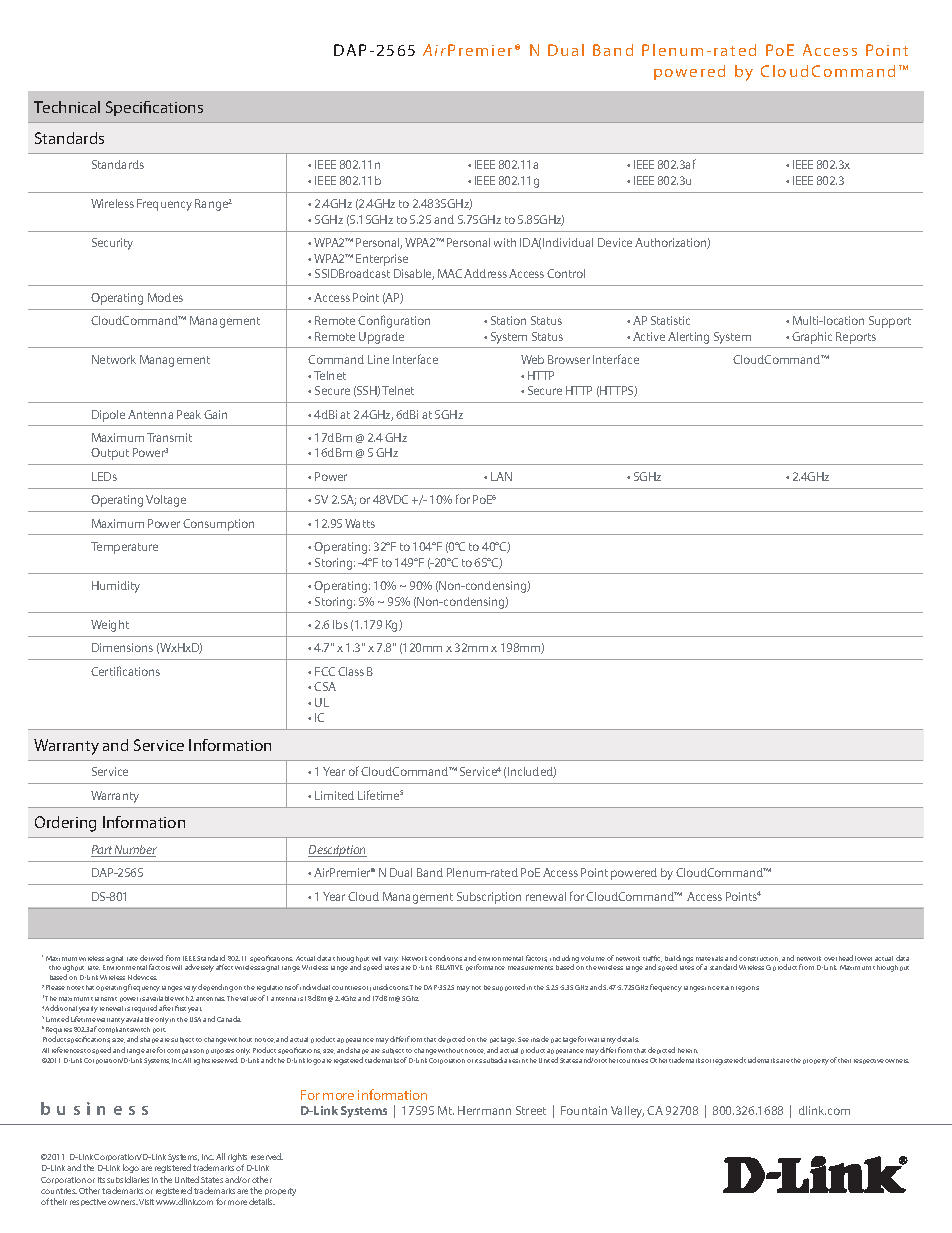 The image size is (952, 1233). What do you see at coordinates (489, 898) in the document?
I see `Subscription` at bounding box center [489, 898].
